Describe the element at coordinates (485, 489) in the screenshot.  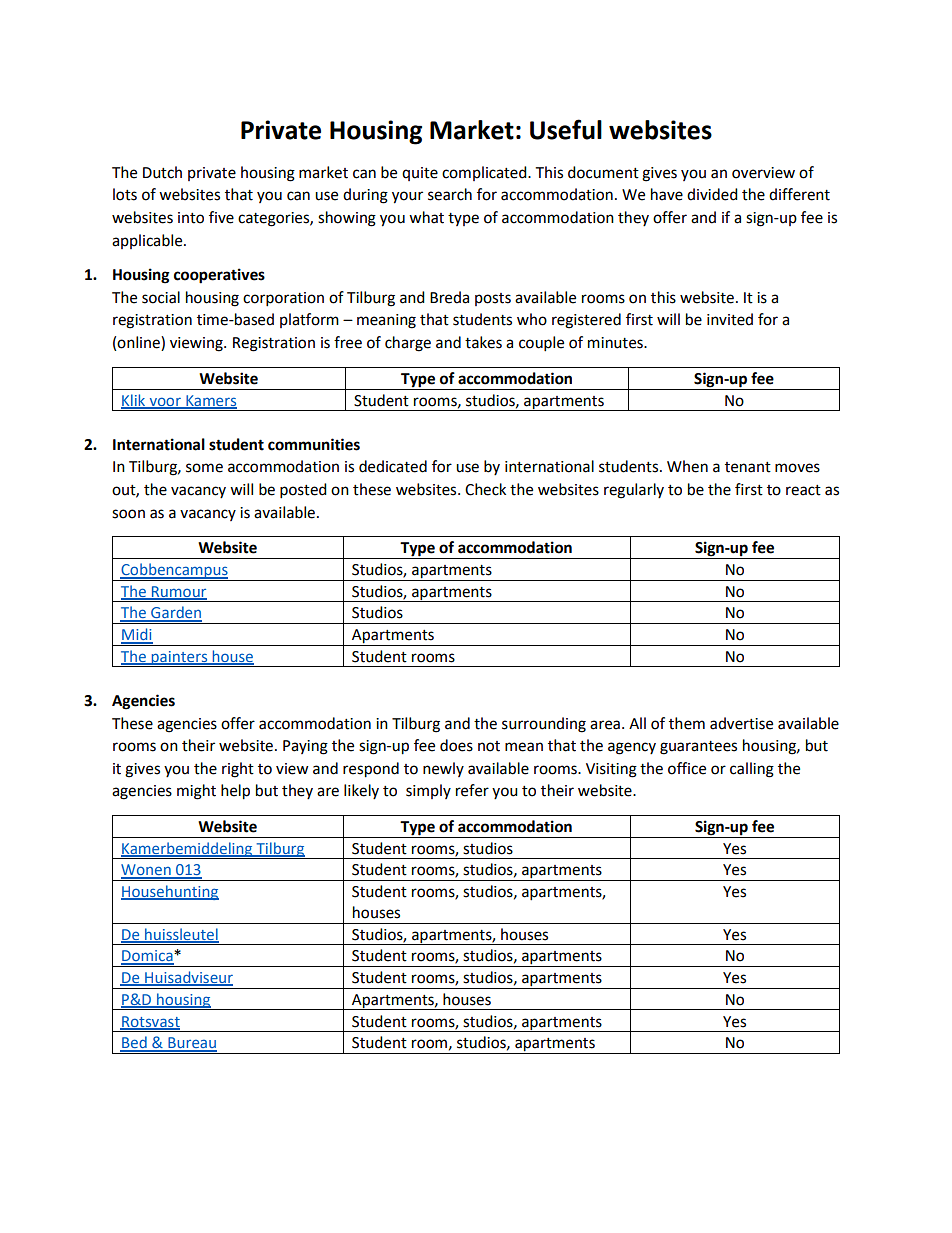
I see `Check` at that location.
